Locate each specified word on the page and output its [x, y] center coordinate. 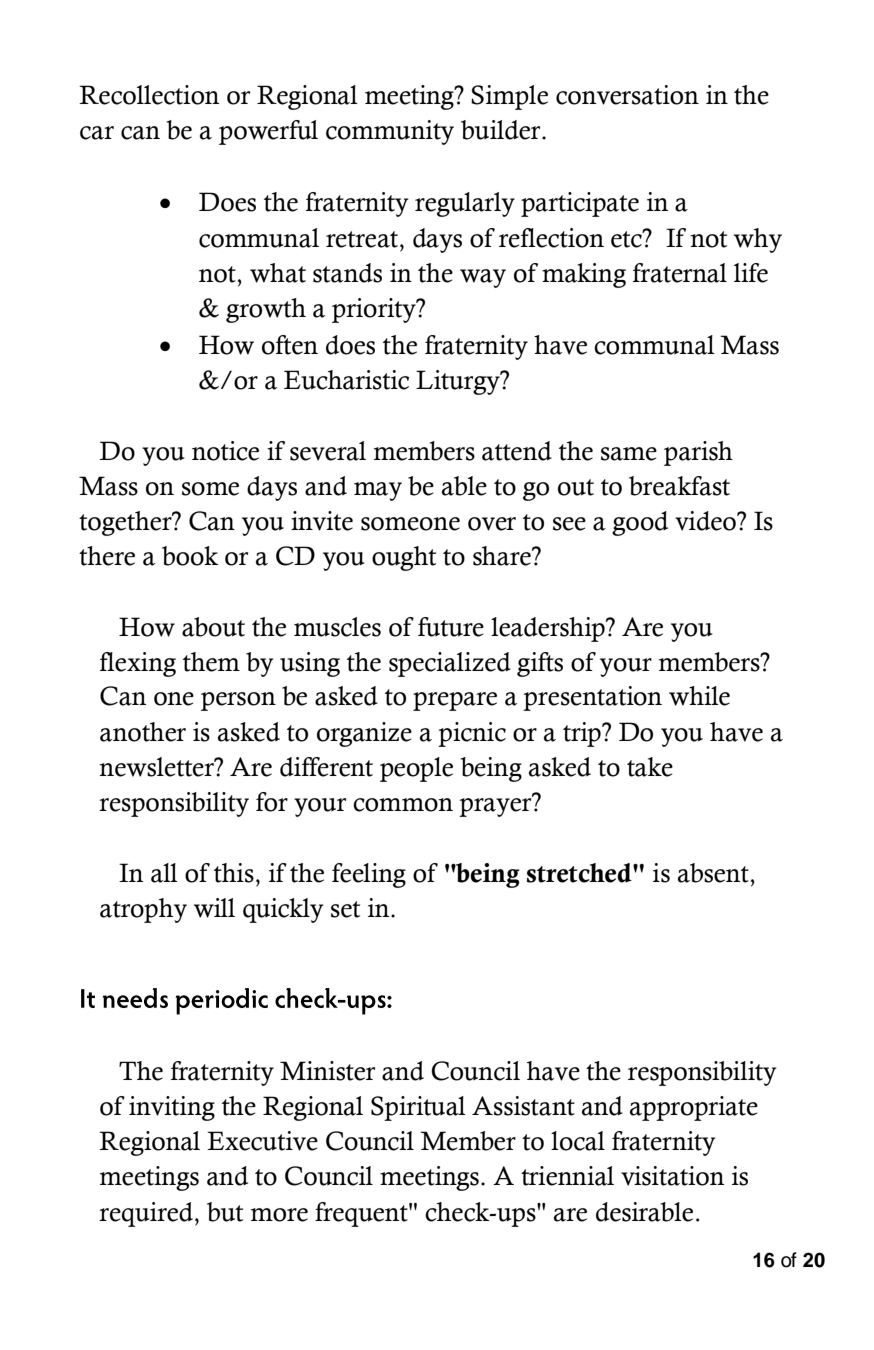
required [147, 1214]
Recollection [149, 95]
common [403, 805]
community [390, 132]
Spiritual [418, 1108]
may [378, 491]
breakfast [679, 486]
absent [714, 873]
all [164, 873]
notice [225, 451]
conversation [627, 95]
